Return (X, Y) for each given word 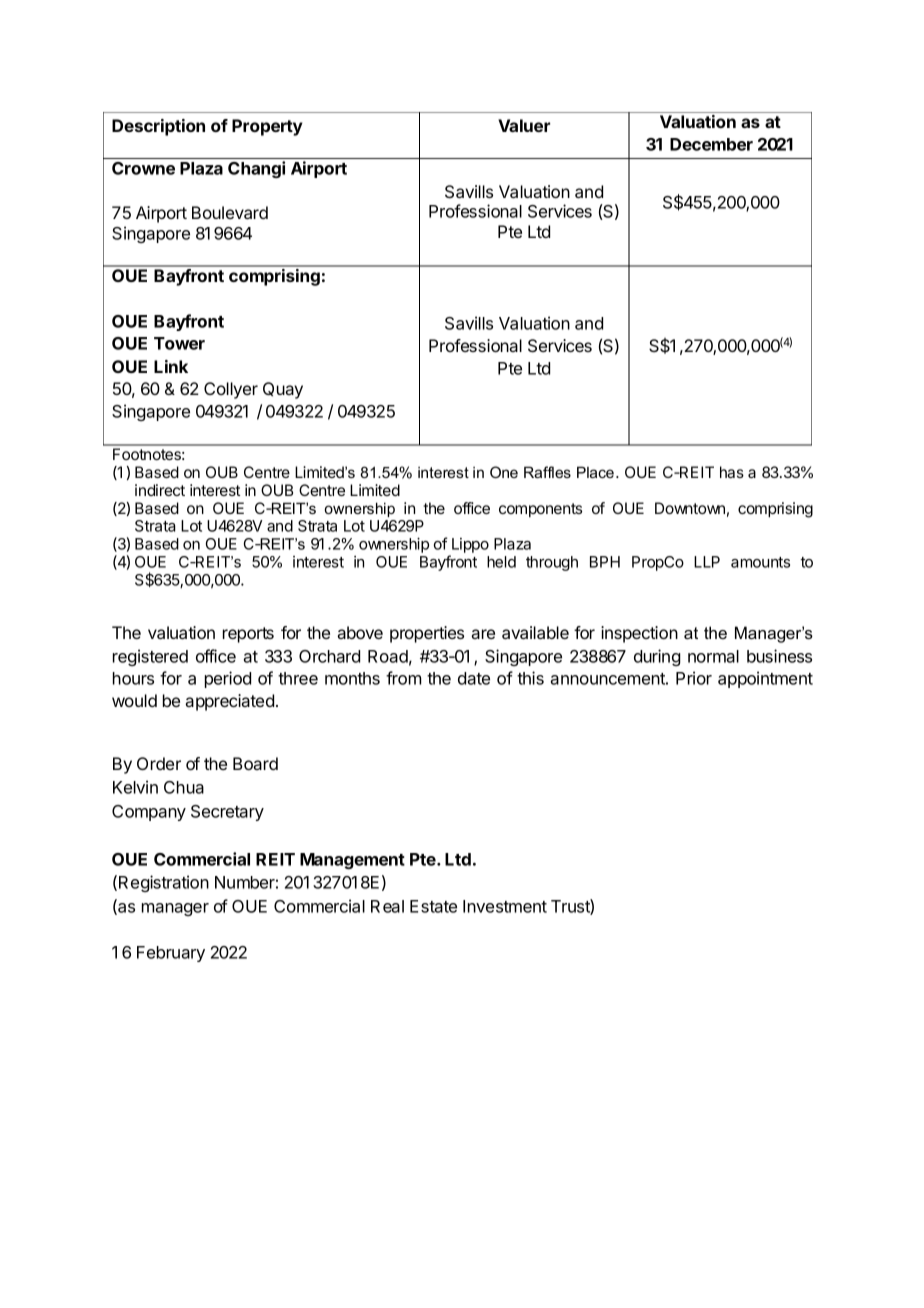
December (711, 144)
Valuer (524, 125)
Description (158, 127)
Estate (433, 906)
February (171, 954)
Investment (505, 906)
